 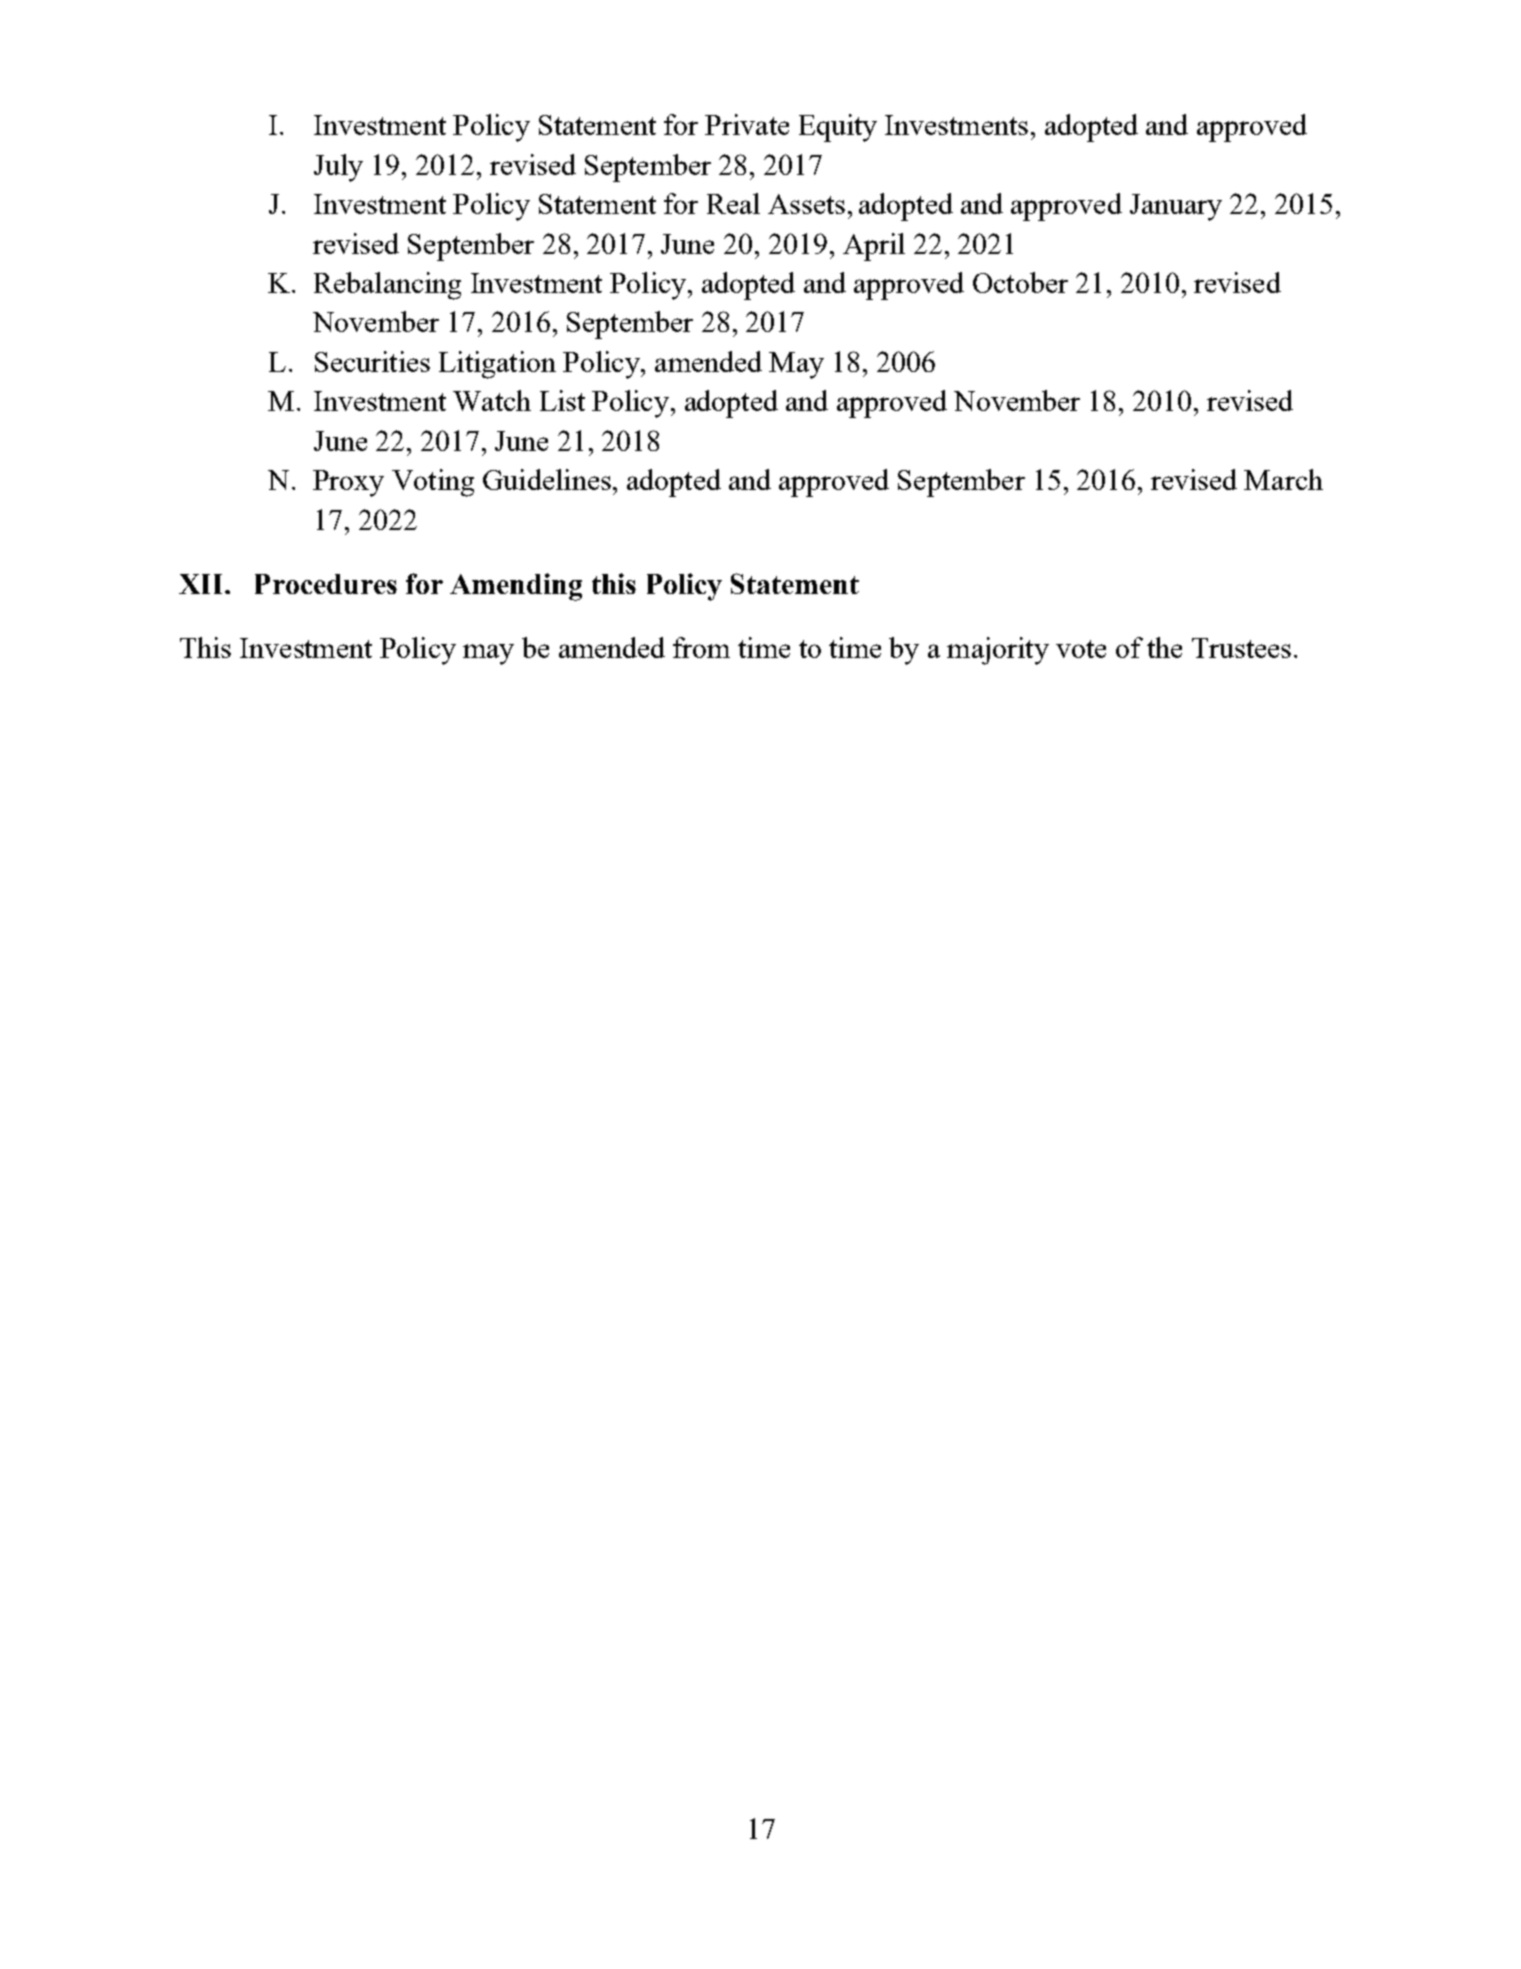 What do you see at coordinates (701, 647) in the page?
I see `from` at bounding box center [701, 647].
